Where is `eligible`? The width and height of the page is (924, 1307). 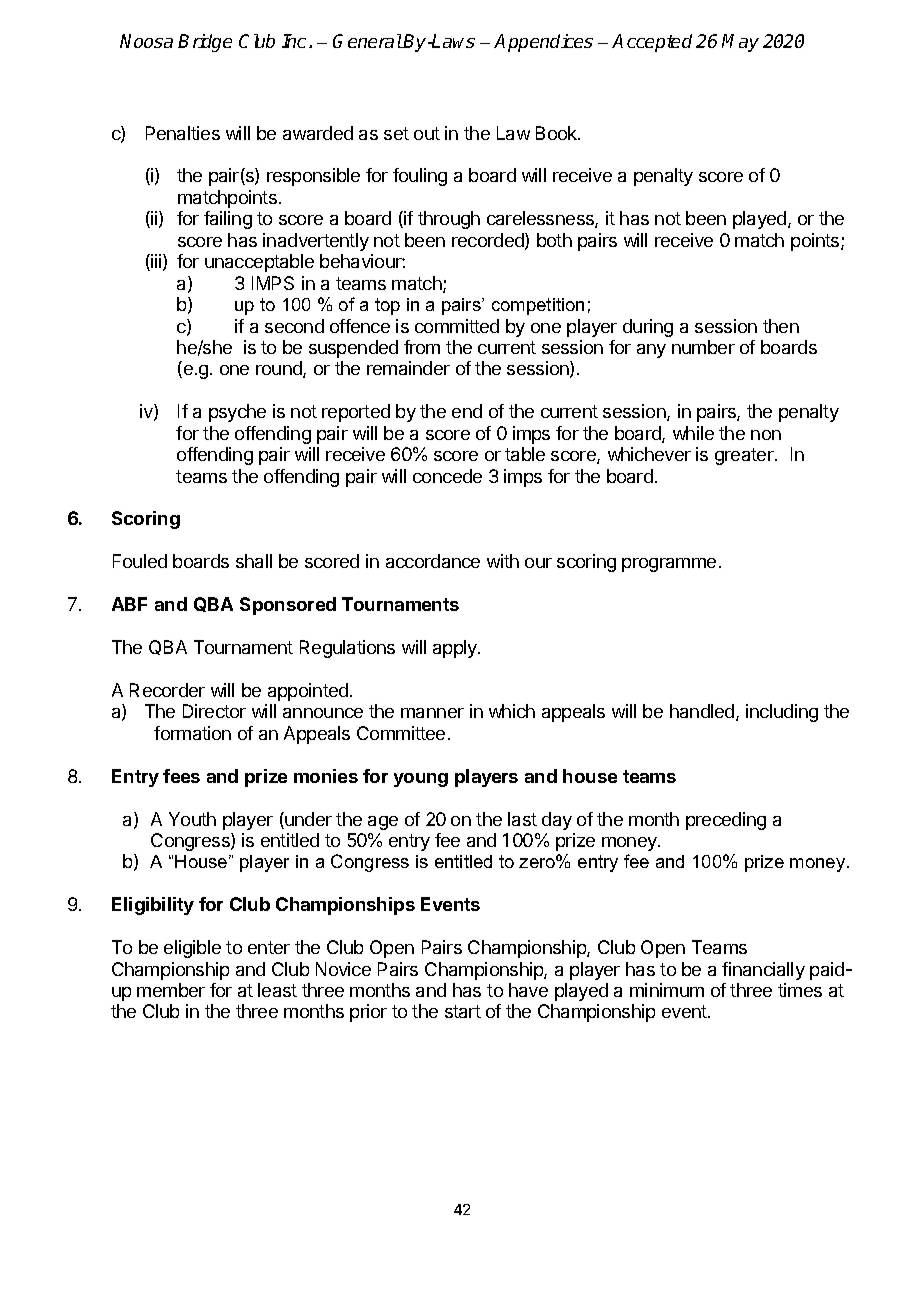
eligible is located at coordinates (192, 949).
